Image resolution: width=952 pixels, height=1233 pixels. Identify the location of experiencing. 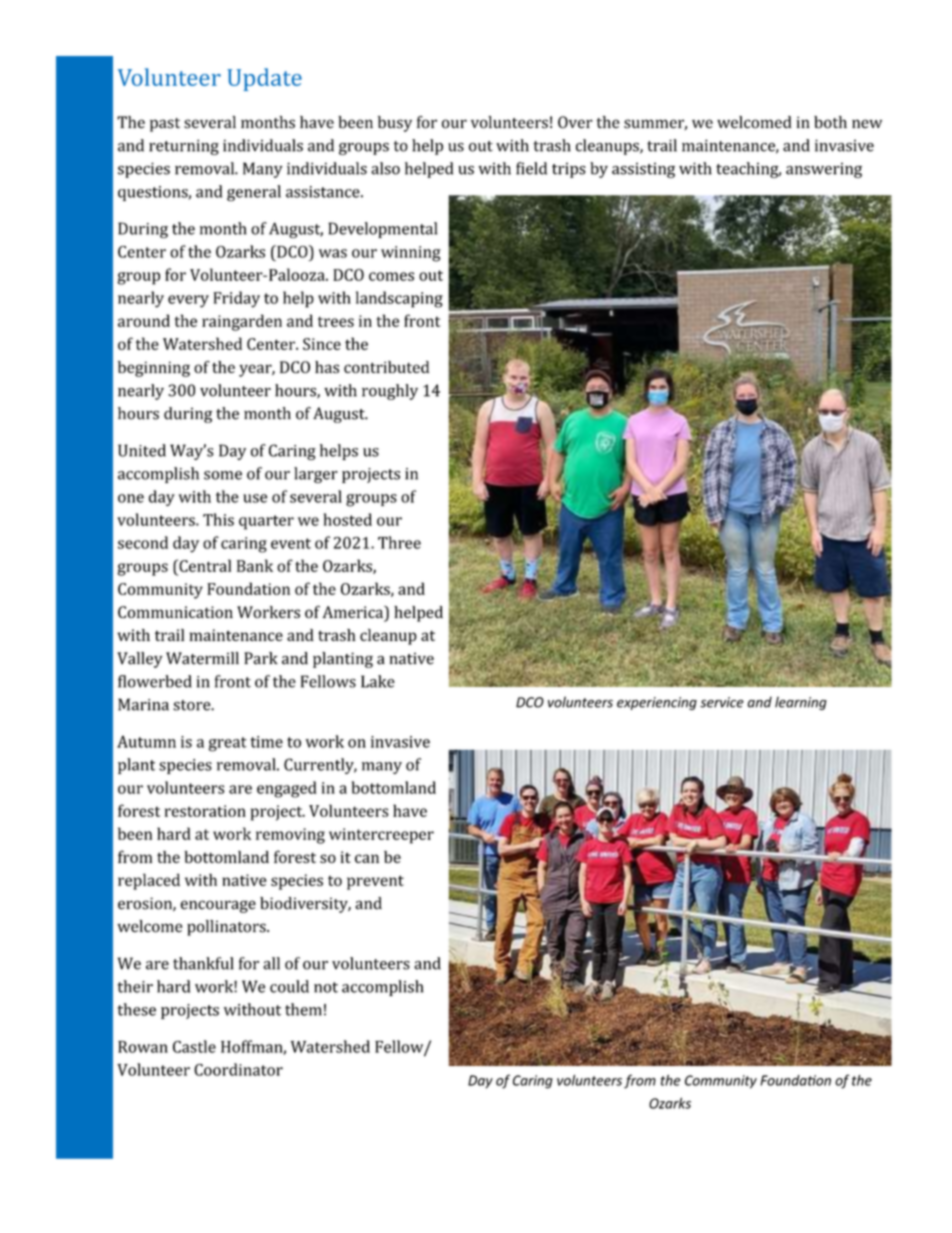
(657, 703).
